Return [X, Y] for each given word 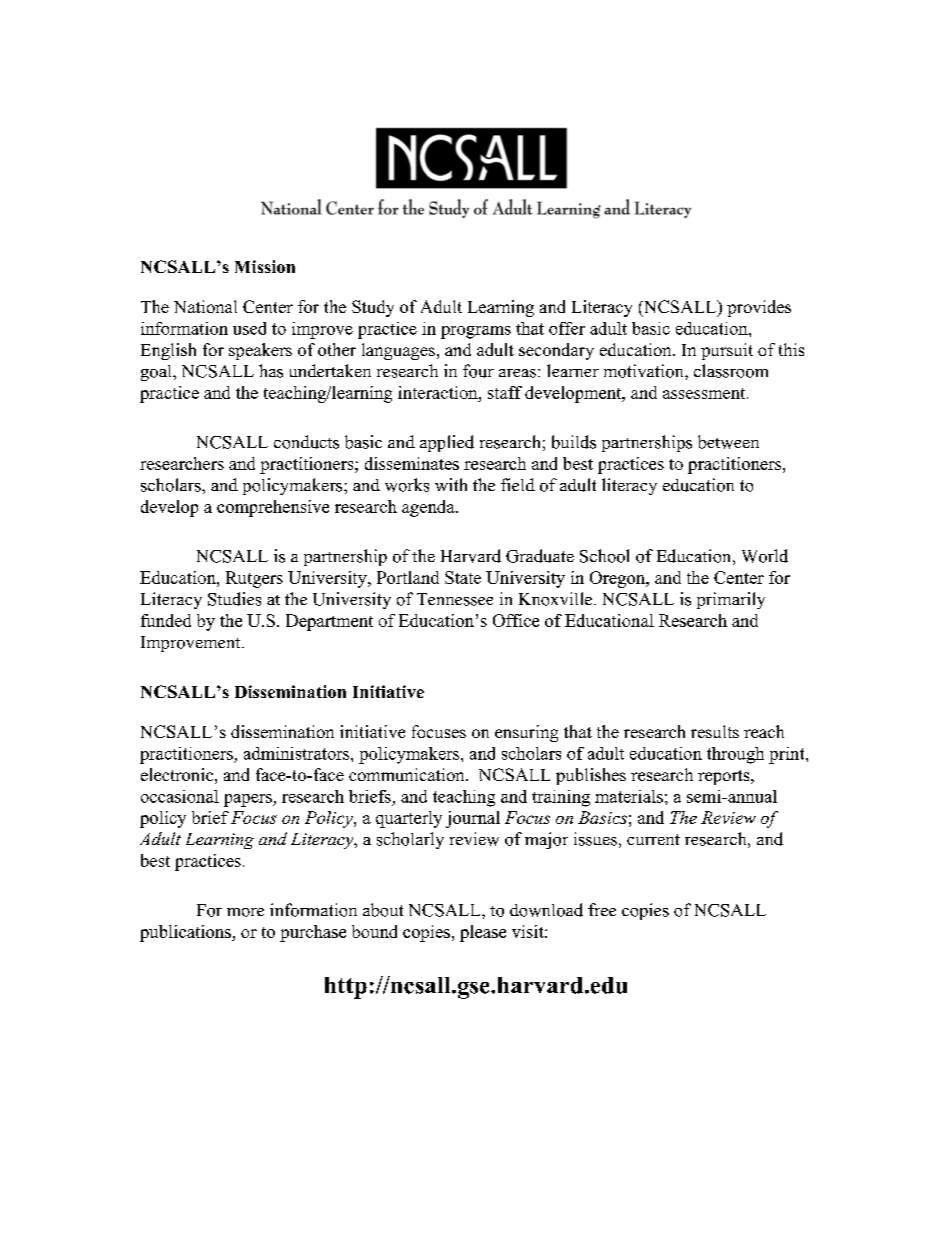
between [728, 442]
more [245, 912]
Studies [234, 599]
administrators [298, 753]
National [205, 306]
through [735, 755]
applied [447, 443]
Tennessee [455, 599]
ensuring [526, 733]
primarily [731, 600]
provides [759, 308]
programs [476, 332]
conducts [306, 442]
